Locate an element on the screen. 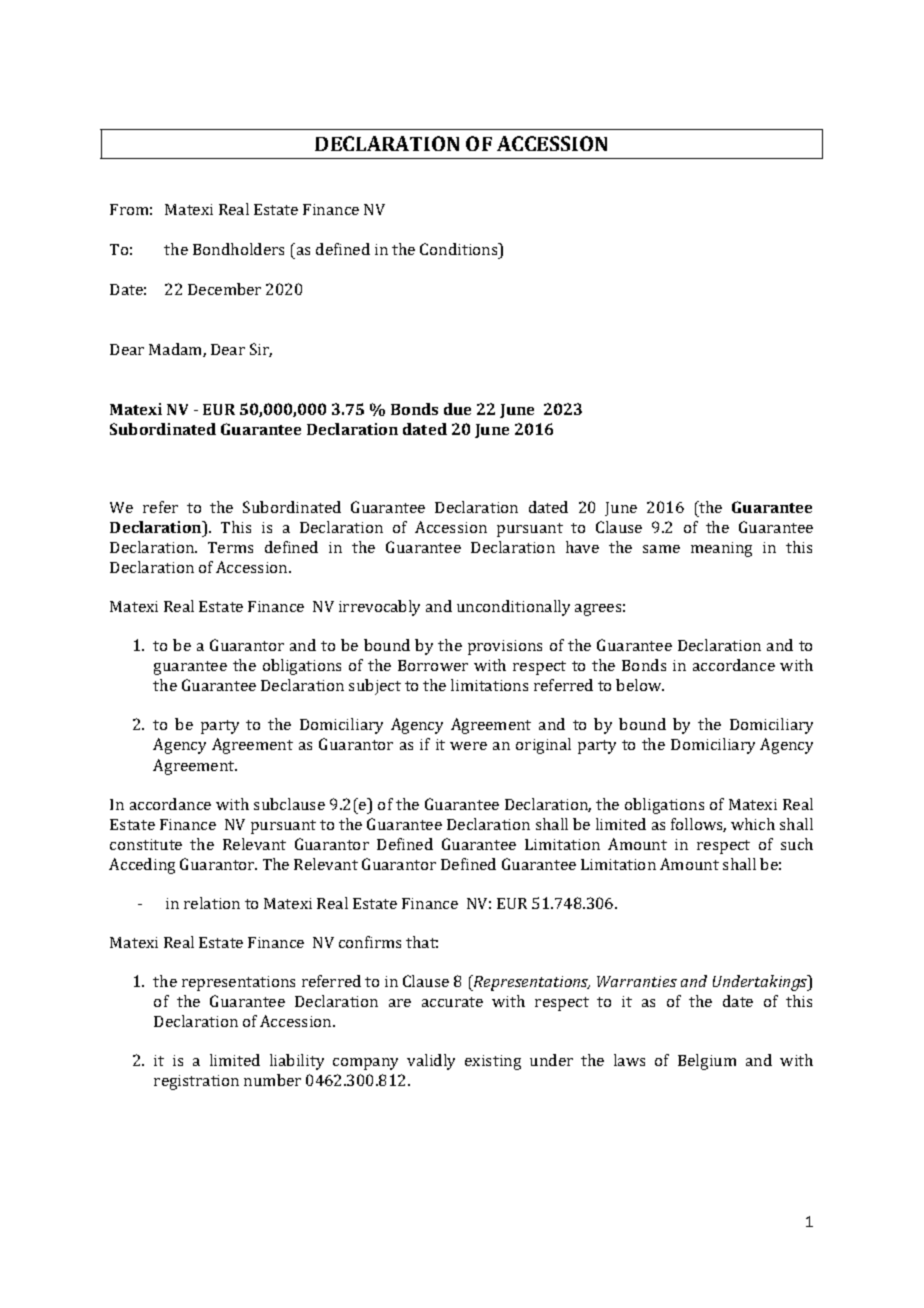 The width and height of the screenshot is (924, 1308). December is located at coordinates (224, 289).
